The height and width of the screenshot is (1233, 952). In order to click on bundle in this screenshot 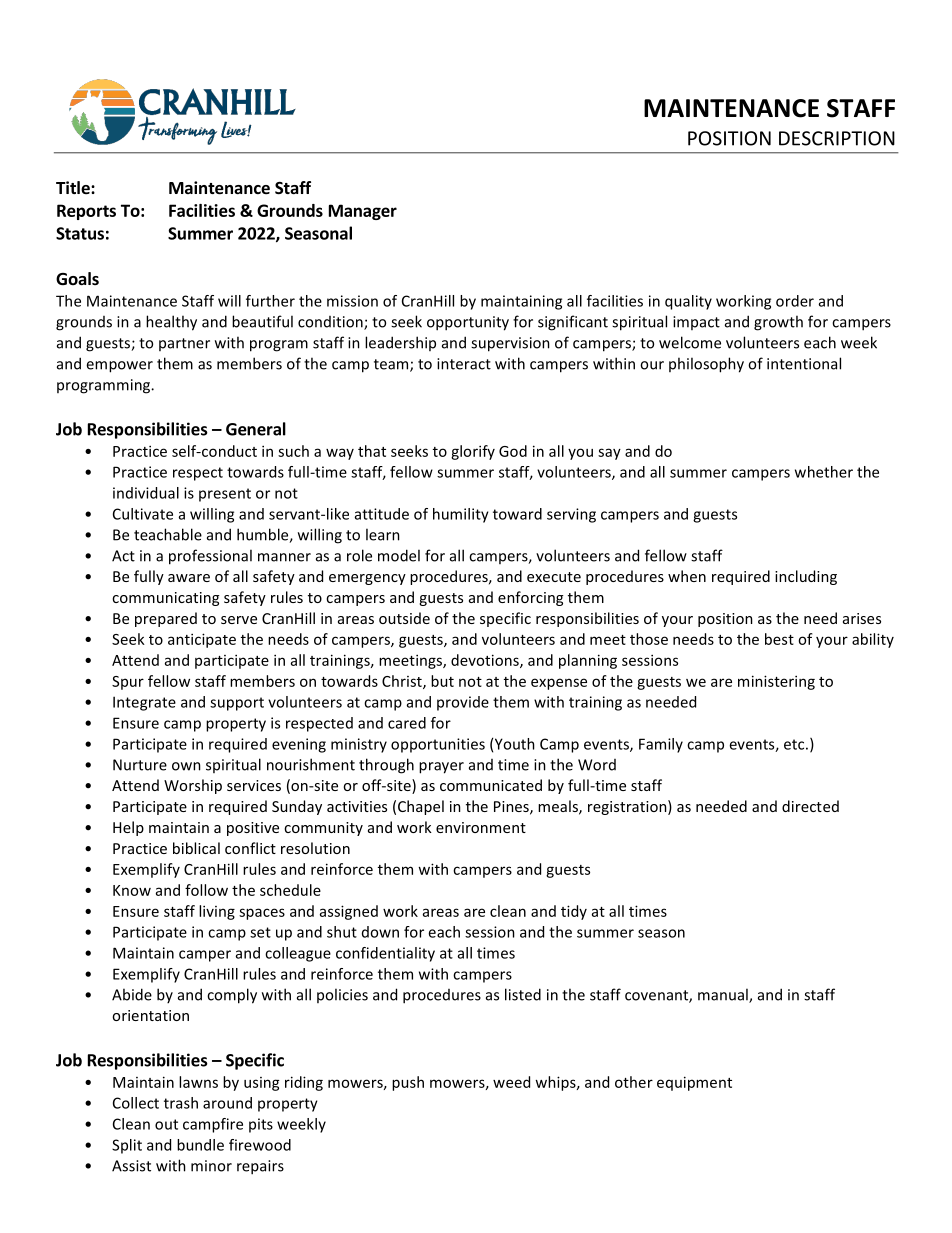, I will do `click(200, 1145)`.
